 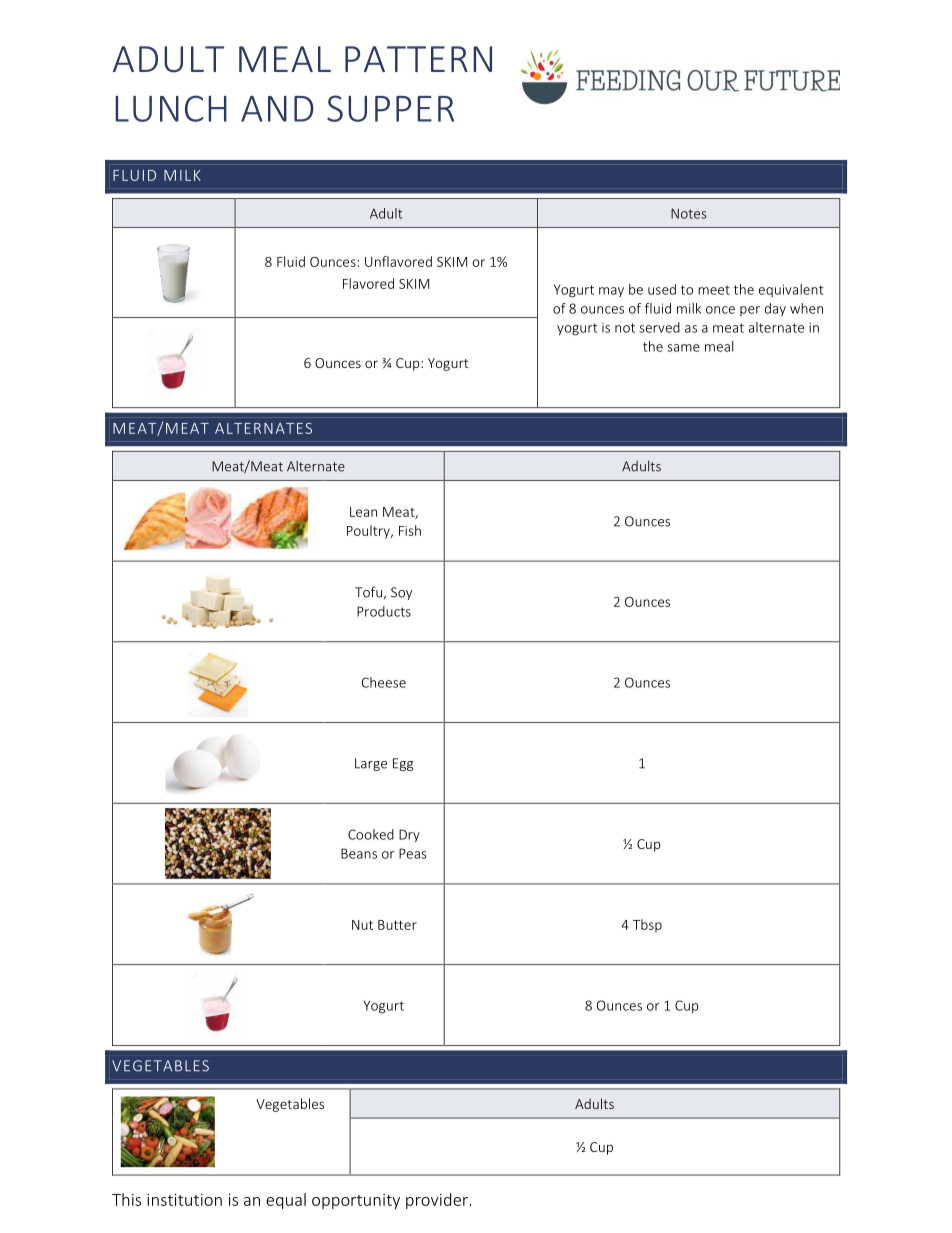 I want to click on Notes, so click(x=689, y=213).
